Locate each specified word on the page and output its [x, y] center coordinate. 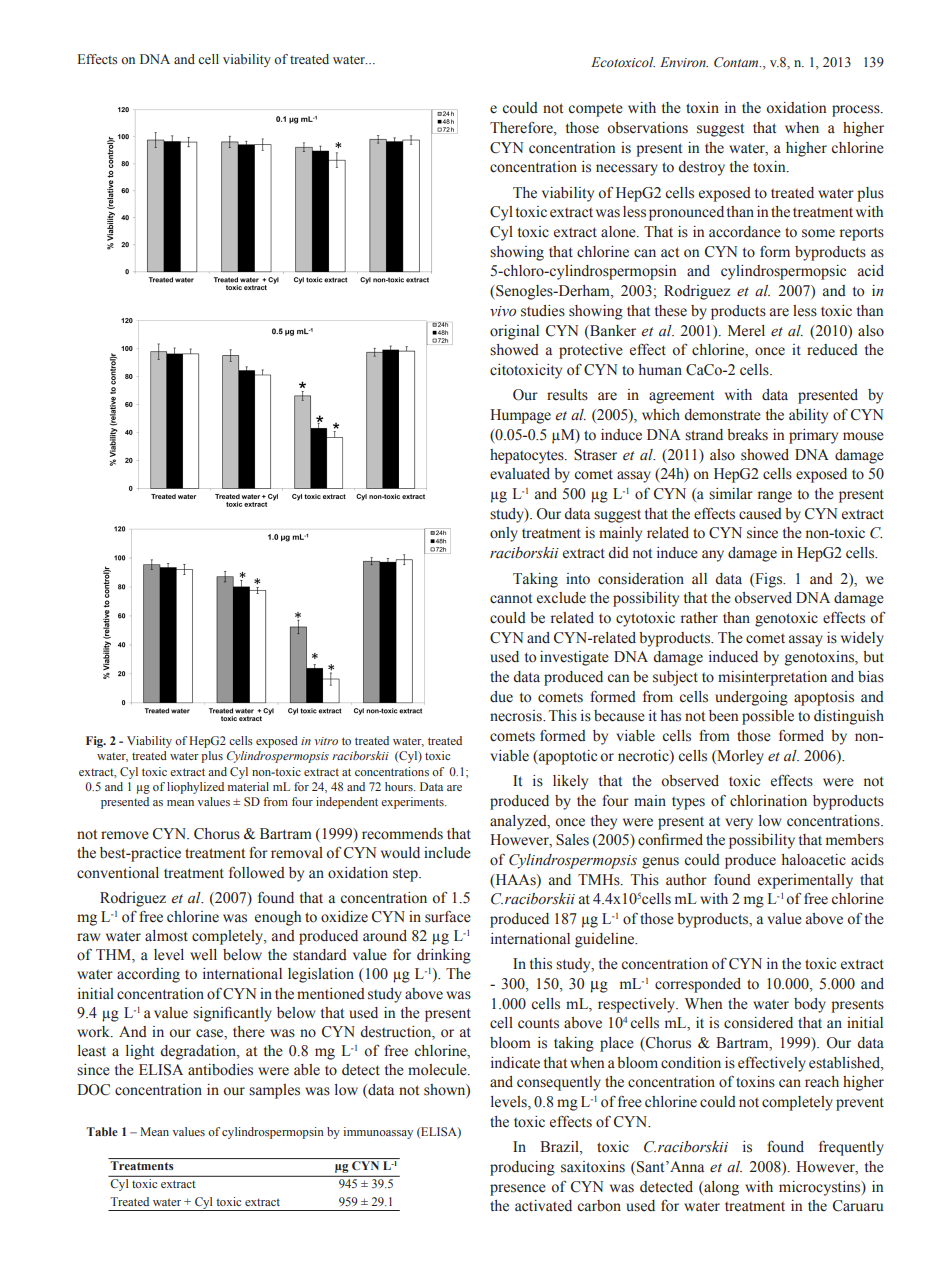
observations [647, 128]
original [514, 332]
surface [448, 917]
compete [596, 110]
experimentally [805, 881]
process [857, 111]
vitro [326, 741]
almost [166, 936]
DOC [93, 1090]
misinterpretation [772, 678]
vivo [503, 311]
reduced [832, 350]
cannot [511, 598]
